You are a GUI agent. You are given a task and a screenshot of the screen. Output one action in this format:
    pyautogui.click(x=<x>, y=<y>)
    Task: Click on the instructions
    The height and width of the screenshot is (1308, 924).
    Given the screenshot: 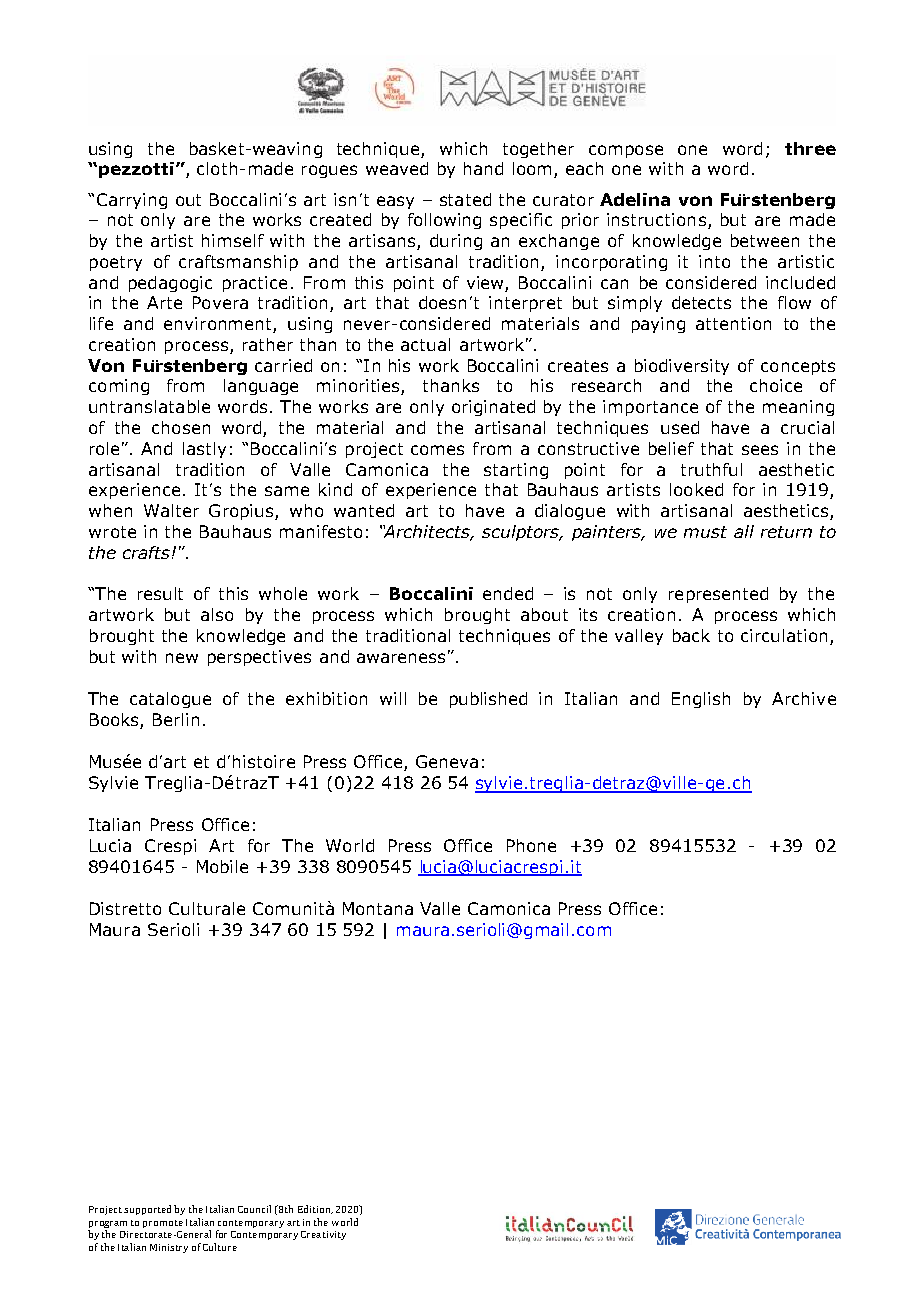 What is the action you would take?
    pyautogui.click(x=658, y=221)
